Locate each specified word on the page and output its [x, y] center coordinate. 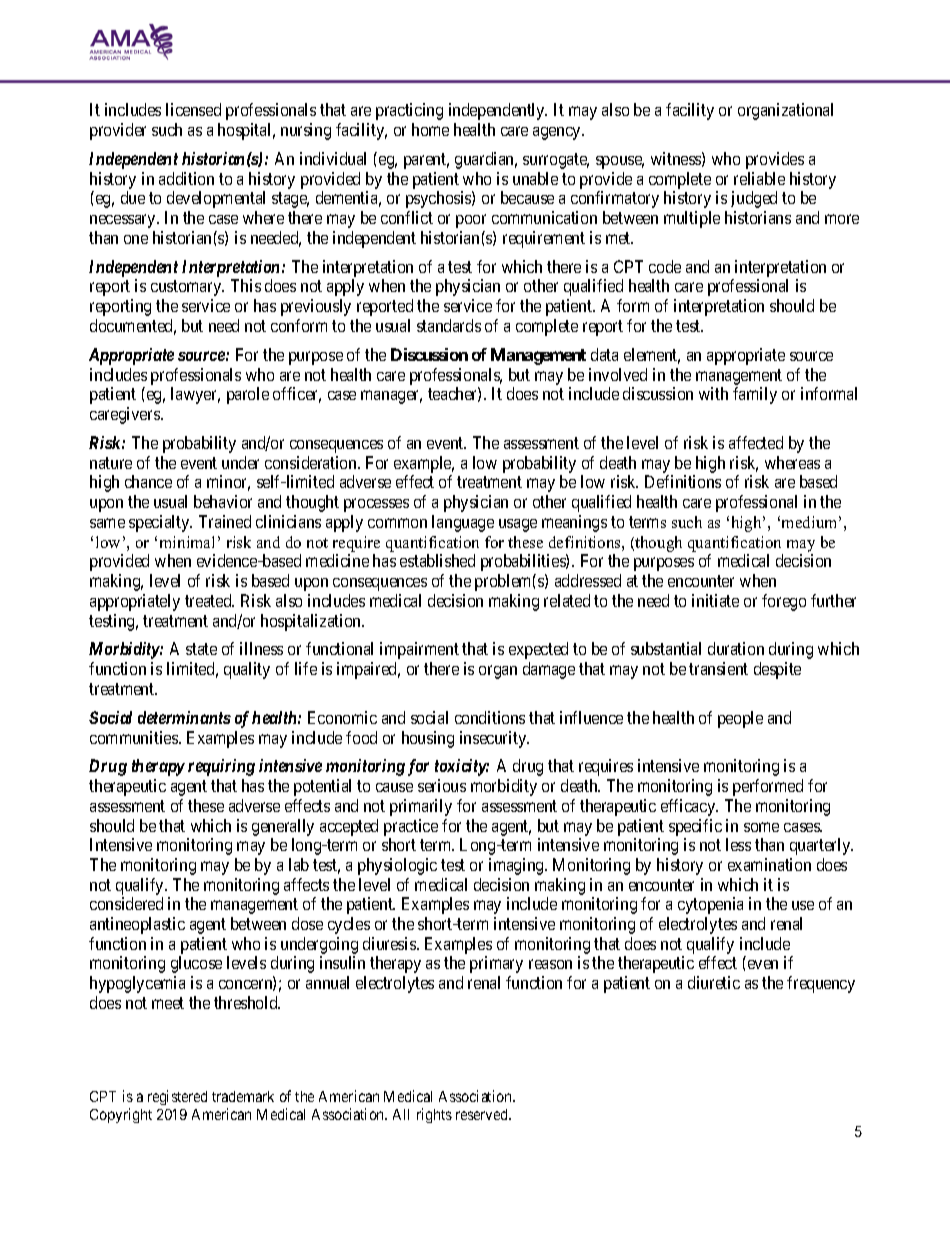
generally [283, 827]
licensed [193, 109]
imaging [517, 866]
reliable [759, 178]
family [755, 395]
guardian [486, 160]
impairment [419, 650]
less [738, 844]
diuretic [714, 982]
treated [209, 600]
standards [449, 325]
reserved [483, 1114]
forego [784, 602]
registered [177, 1097]
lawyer [195, 395]
